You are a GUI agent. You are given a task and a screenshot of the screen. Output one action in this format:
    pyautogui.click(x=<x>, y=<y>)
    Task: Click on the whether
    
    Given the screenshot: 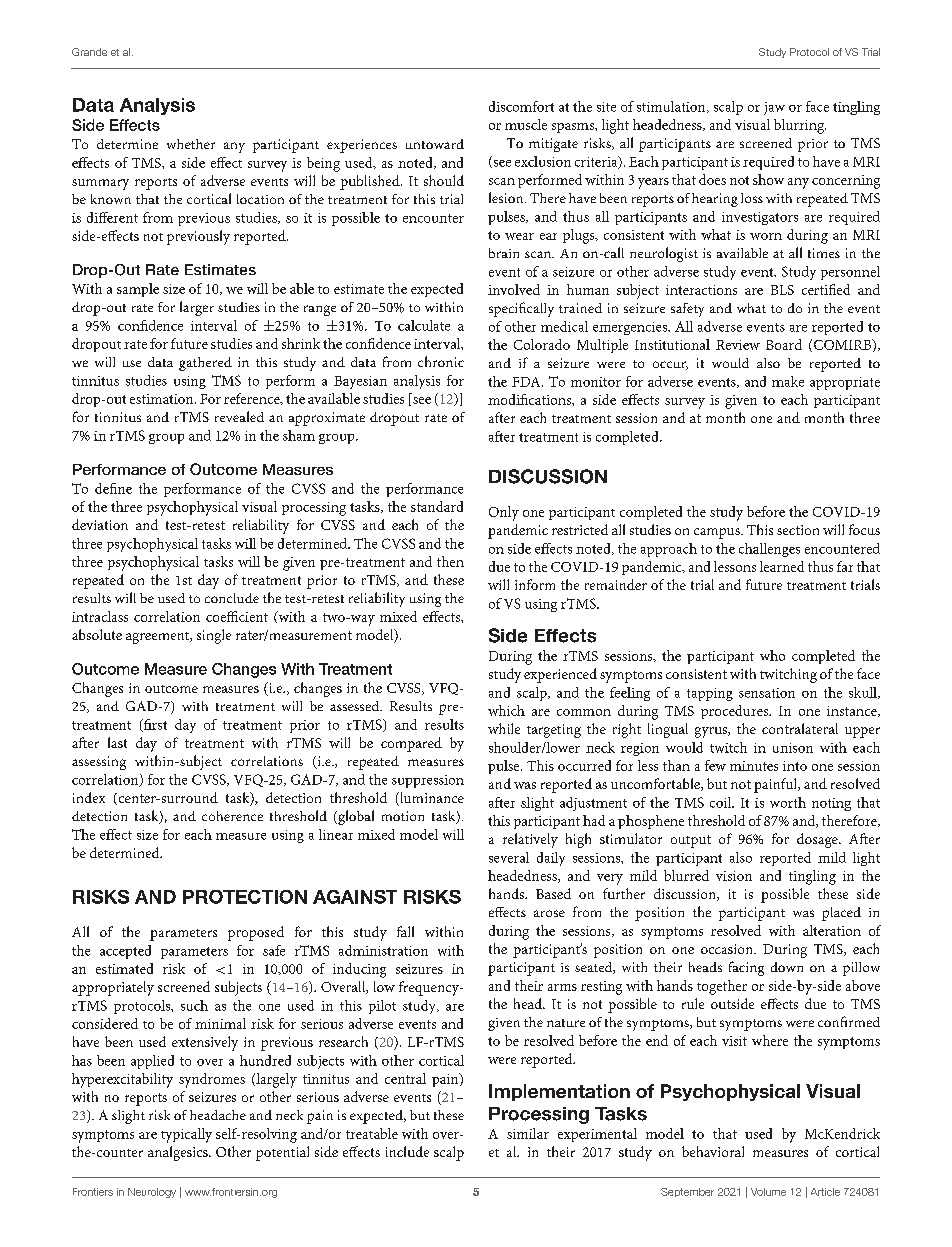 What is the action you would take?
    pyautogui.click(x=191, y=144)
